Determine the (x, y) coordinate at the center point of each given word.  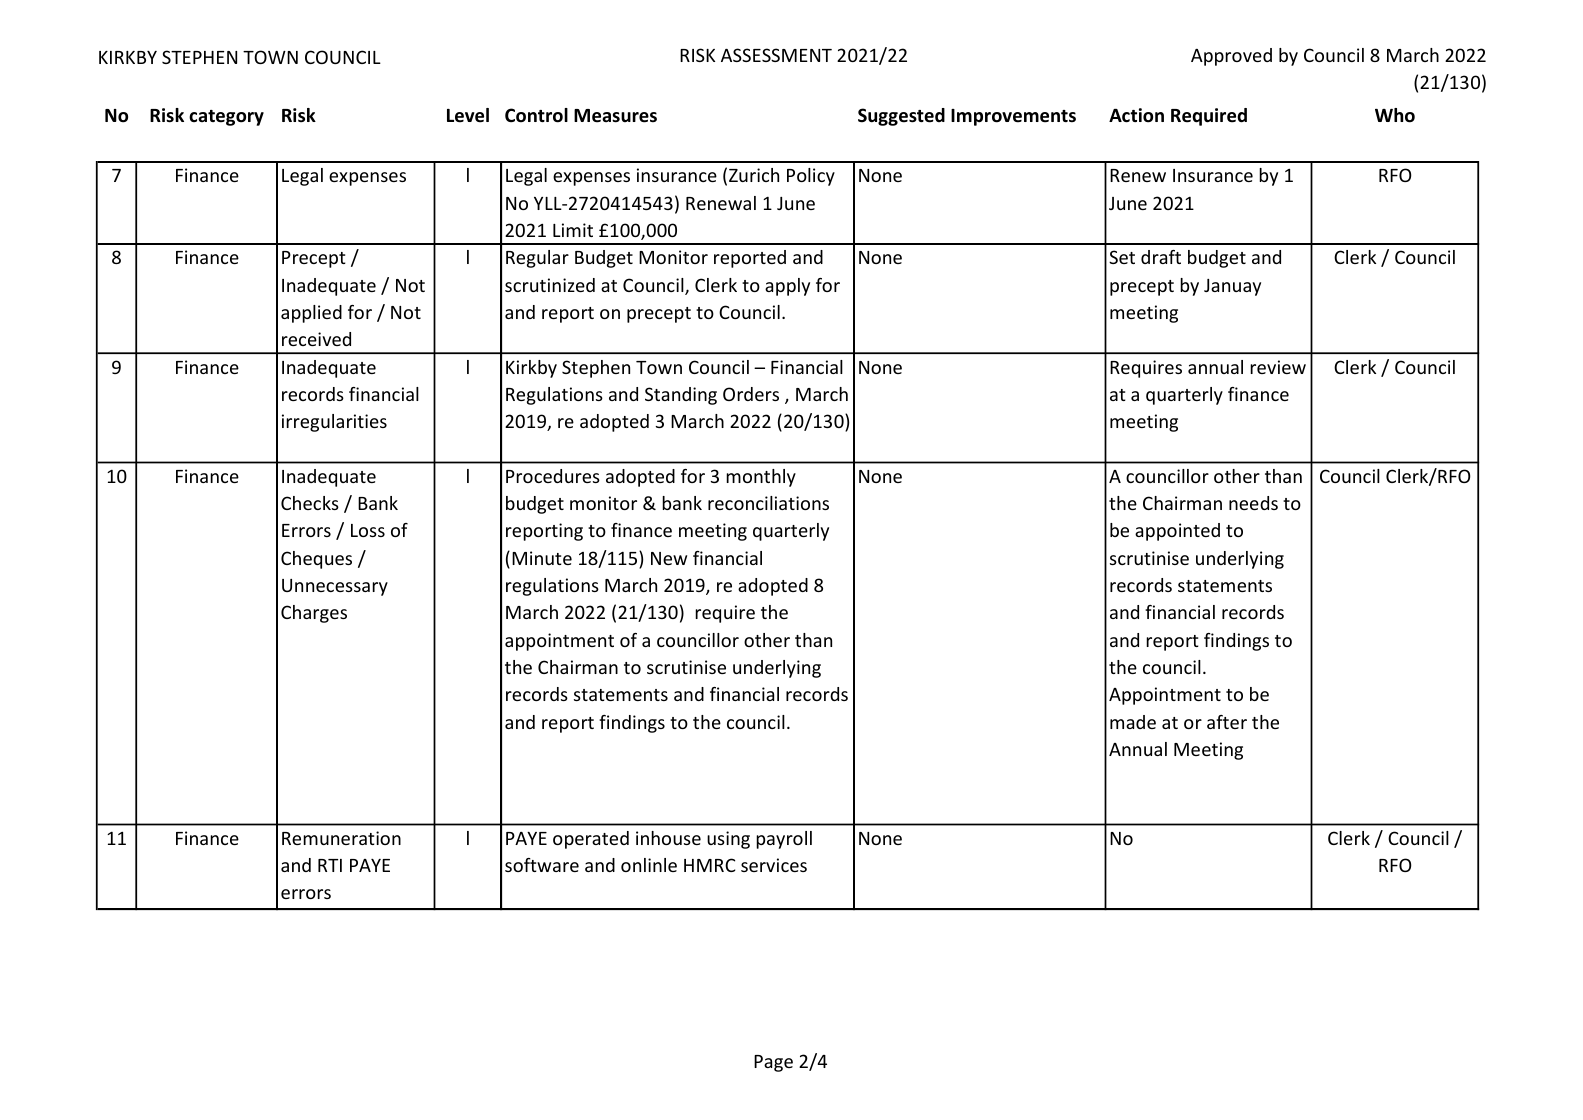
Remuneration (341, 838)
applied (311, 314)
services (774, 865)
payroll (784, 840)
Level (468, 115)
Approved (1231, 57)
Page (773, 1063)
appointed (1177, 532)
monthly (761, 478)
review (1278, 367)
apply (787, 287)
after (1227, 722)
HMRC (709, 865)
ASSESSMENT (776, 55)
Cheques (316, 560)
